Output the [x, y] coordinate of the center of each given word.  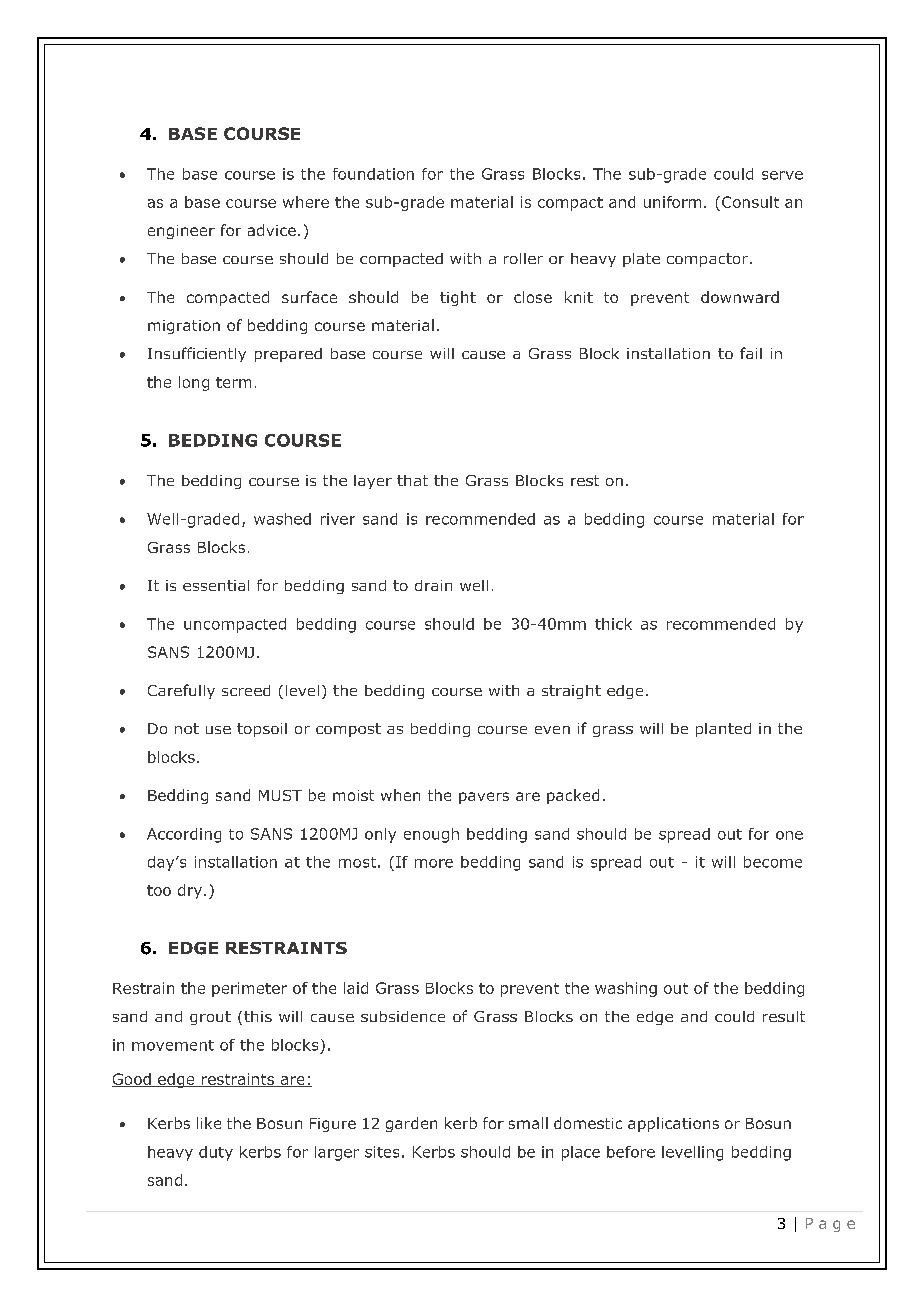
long [194, 383]
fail [751, 353]
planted [723, 730]
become [773, 862]
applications [673, 1124]
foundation [373, 174]
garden [411, 1124]
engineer [181, 232]
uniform [672, 202]
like [209, 1123]
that [412, 480]
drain [433, 585]
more [434, 863]
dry [190, 891]
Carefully [181, 691]
